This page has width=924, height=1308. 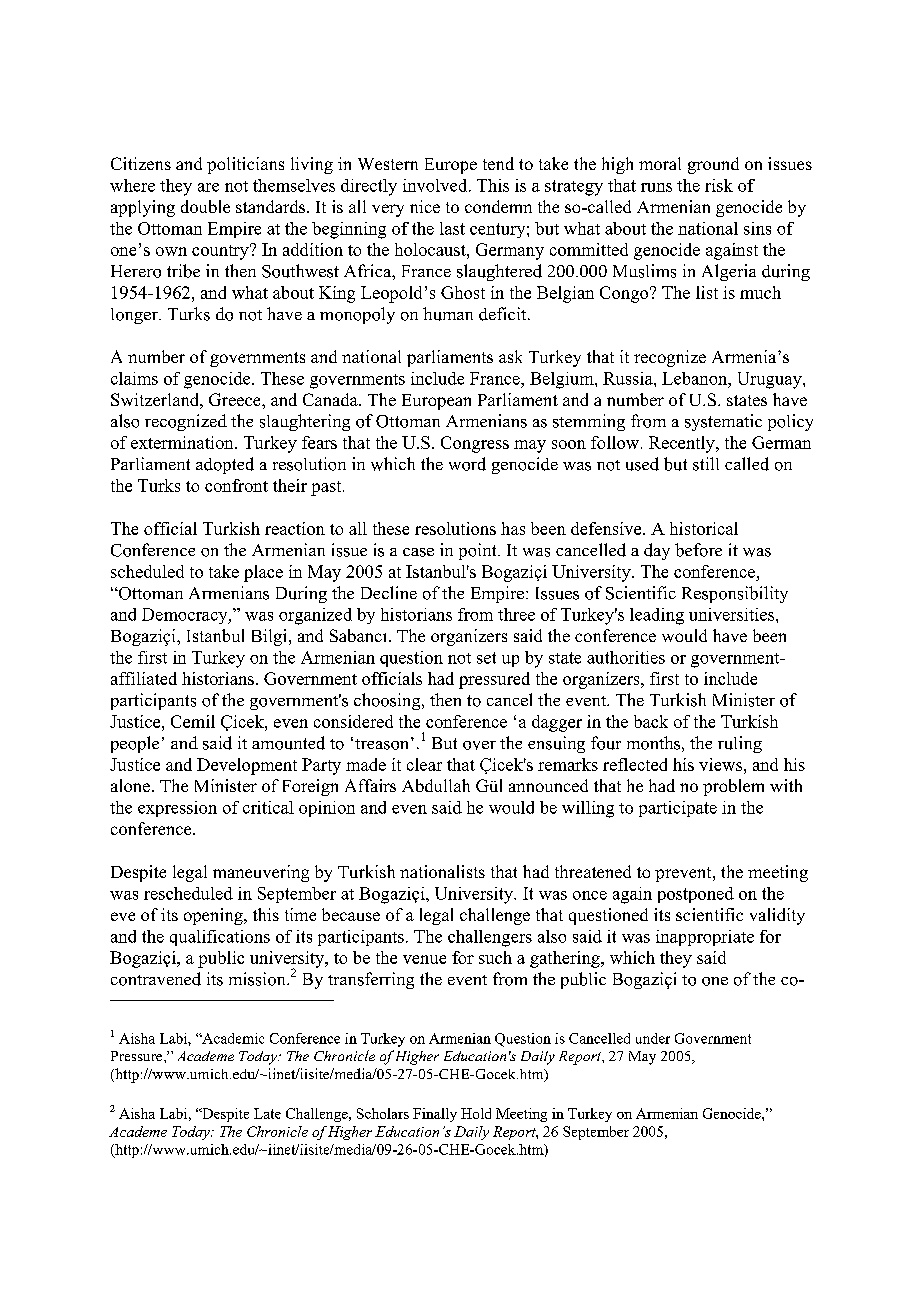 What do you see at coordinates (475, 444) in the page?
I see `Congress` at bounding box center [475, 444].
